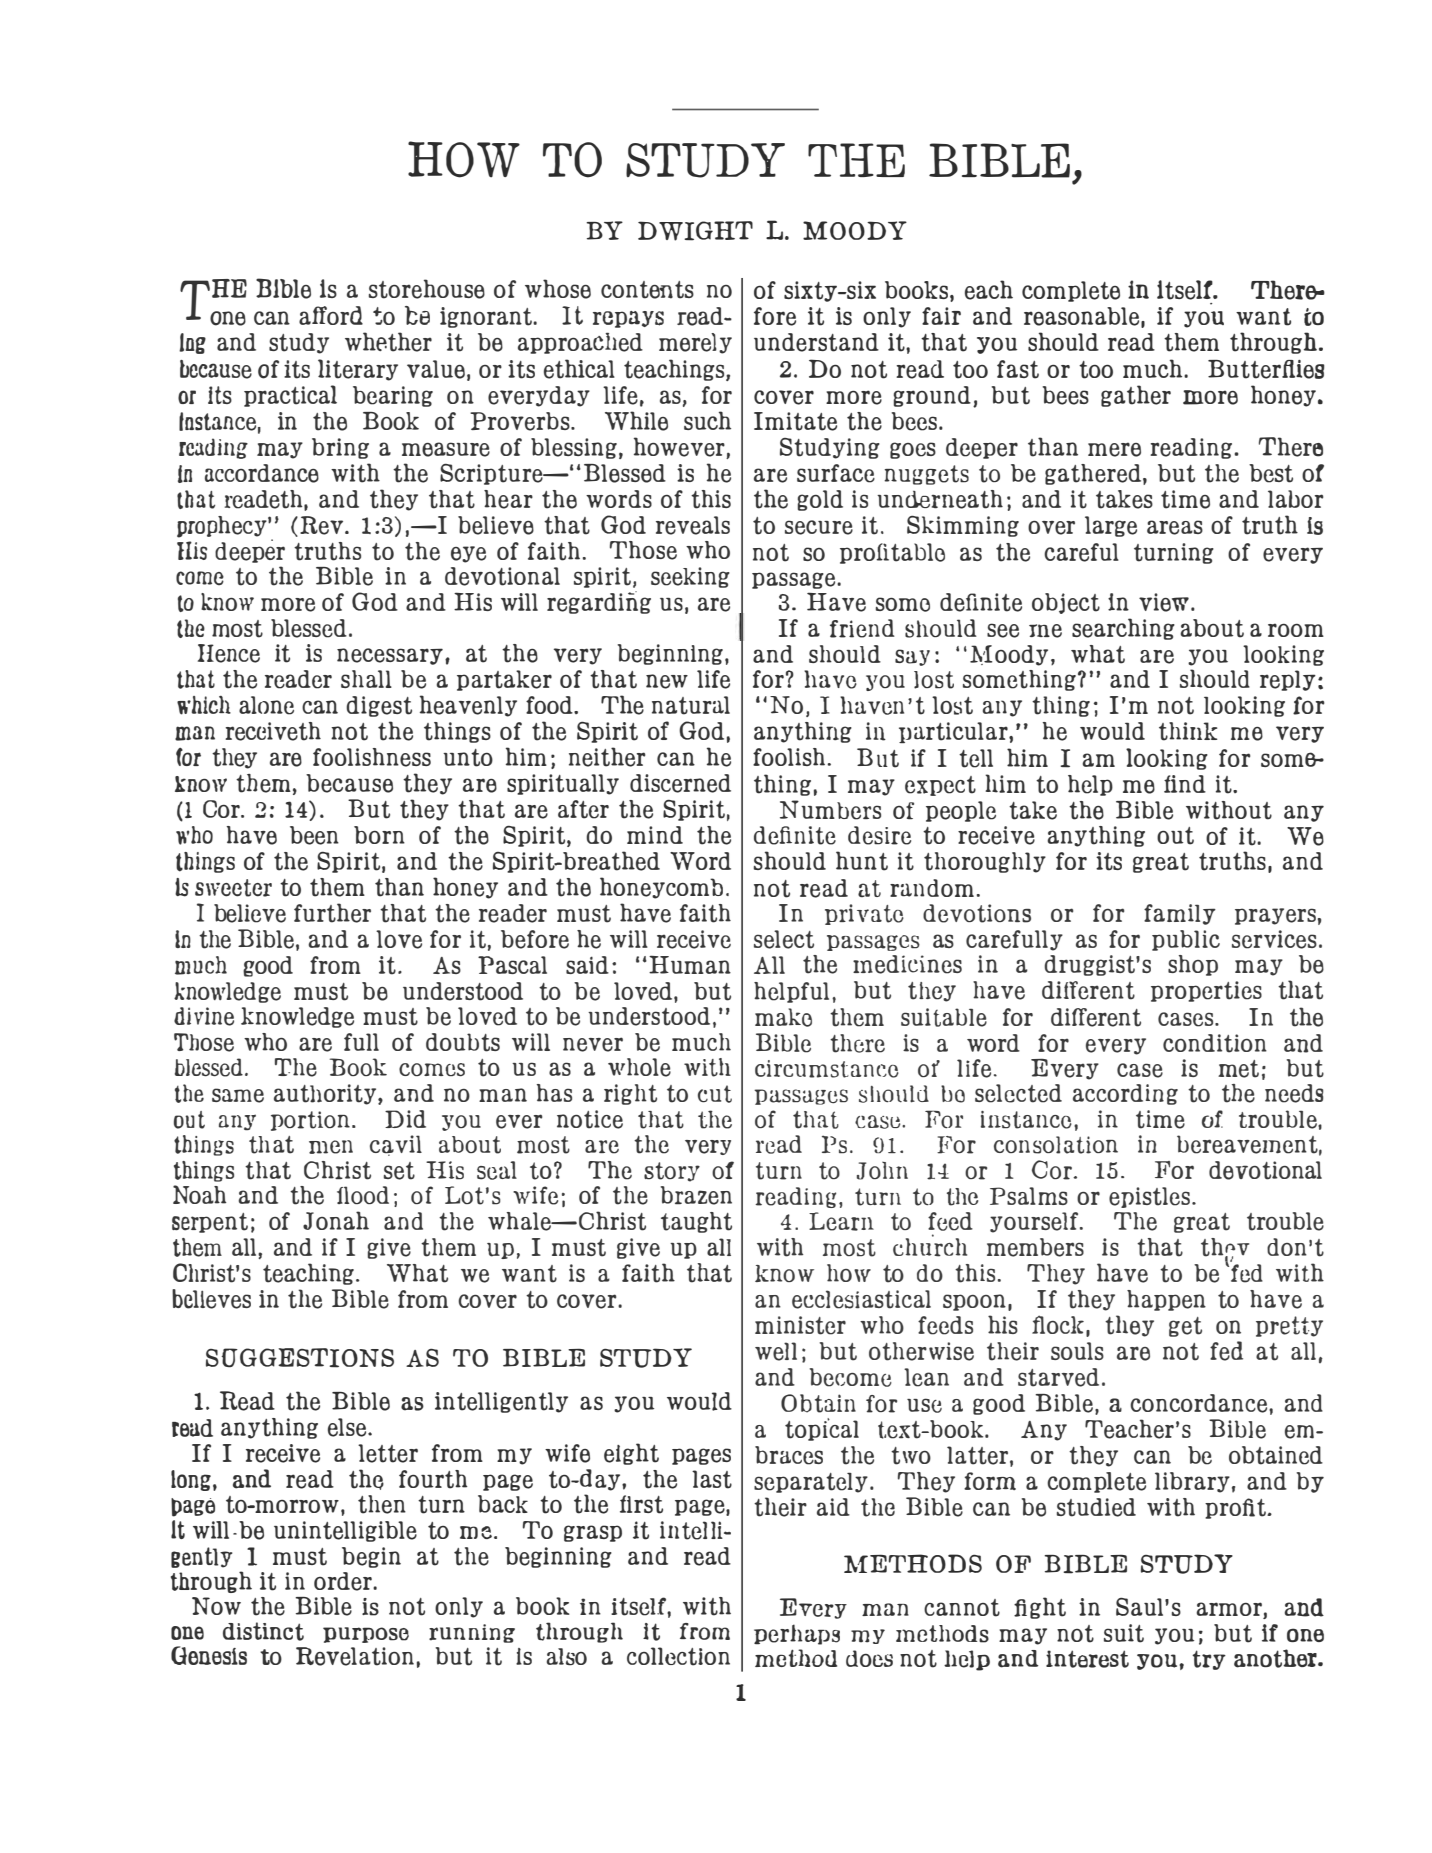  What do you see at coordinates (1266, 369) in the image?
I see `Butterflies` at bounding box center [1266, 369].
